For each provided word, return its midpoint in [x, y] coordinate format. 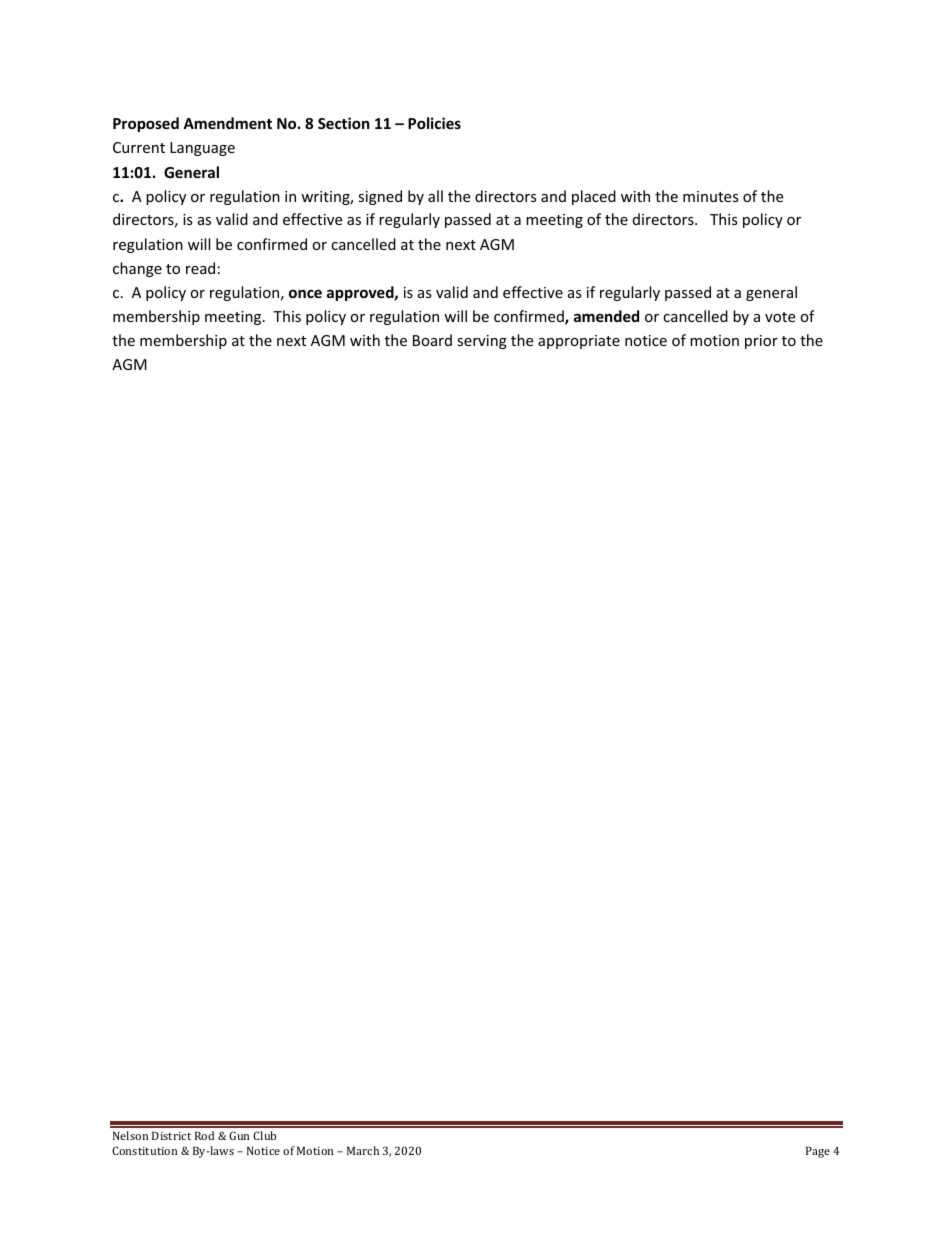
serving [482, 342]
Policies [434, 123]
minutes [711, 196]
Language [202, 149]
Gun [239, 1135]
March [363, 1150]
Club [264, 1135]
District [171, 1135]
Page [818, 1152]
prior [761, 342]
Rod [204, 1135]
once [305, 293]
